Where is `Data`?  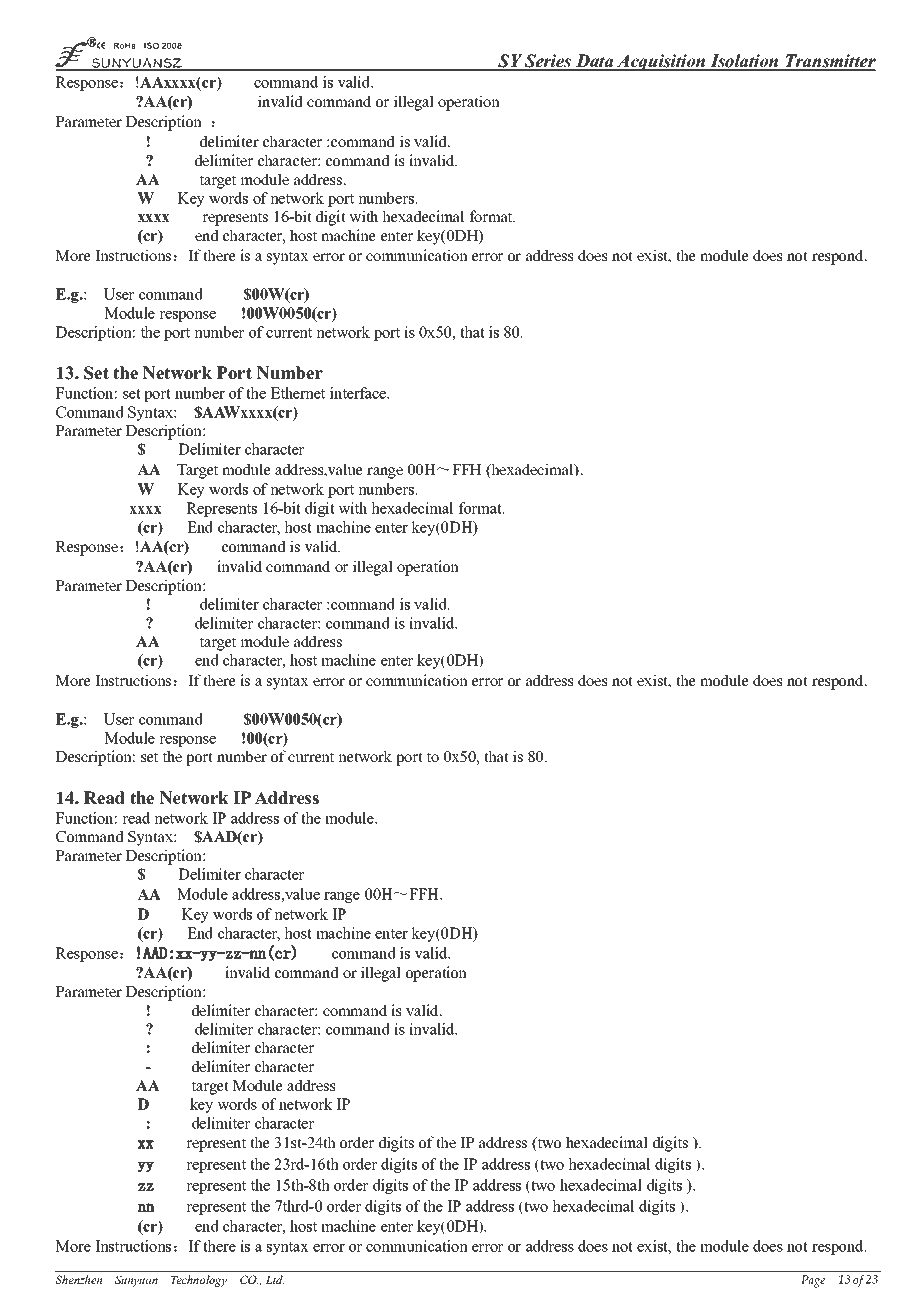
Data is located at coordinates (594, 62).
